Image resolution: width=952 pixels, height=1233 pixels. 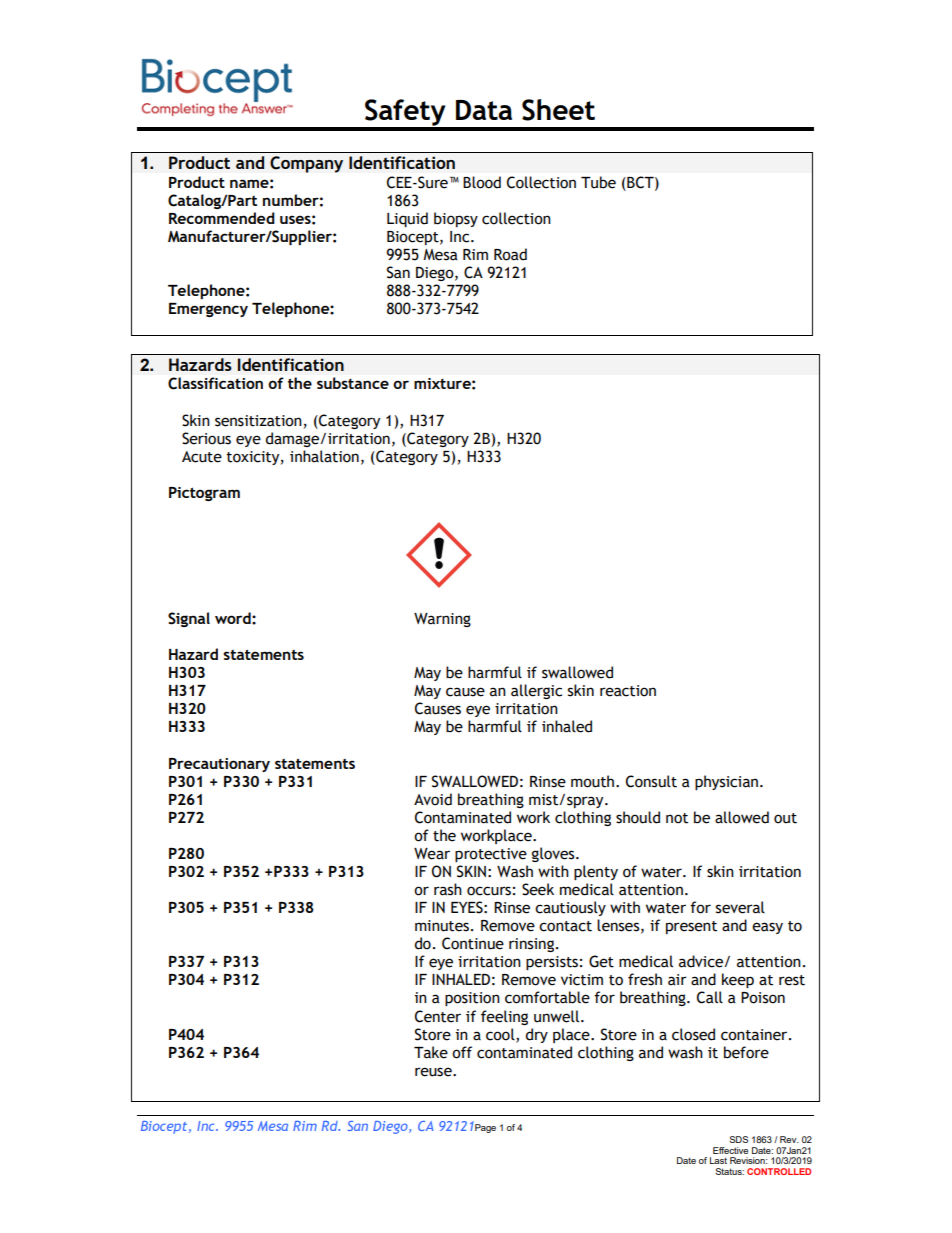 What do you see at coordinates (306, 164) in the screenshot?
I see `Company` at bounding box center [306, 164].
